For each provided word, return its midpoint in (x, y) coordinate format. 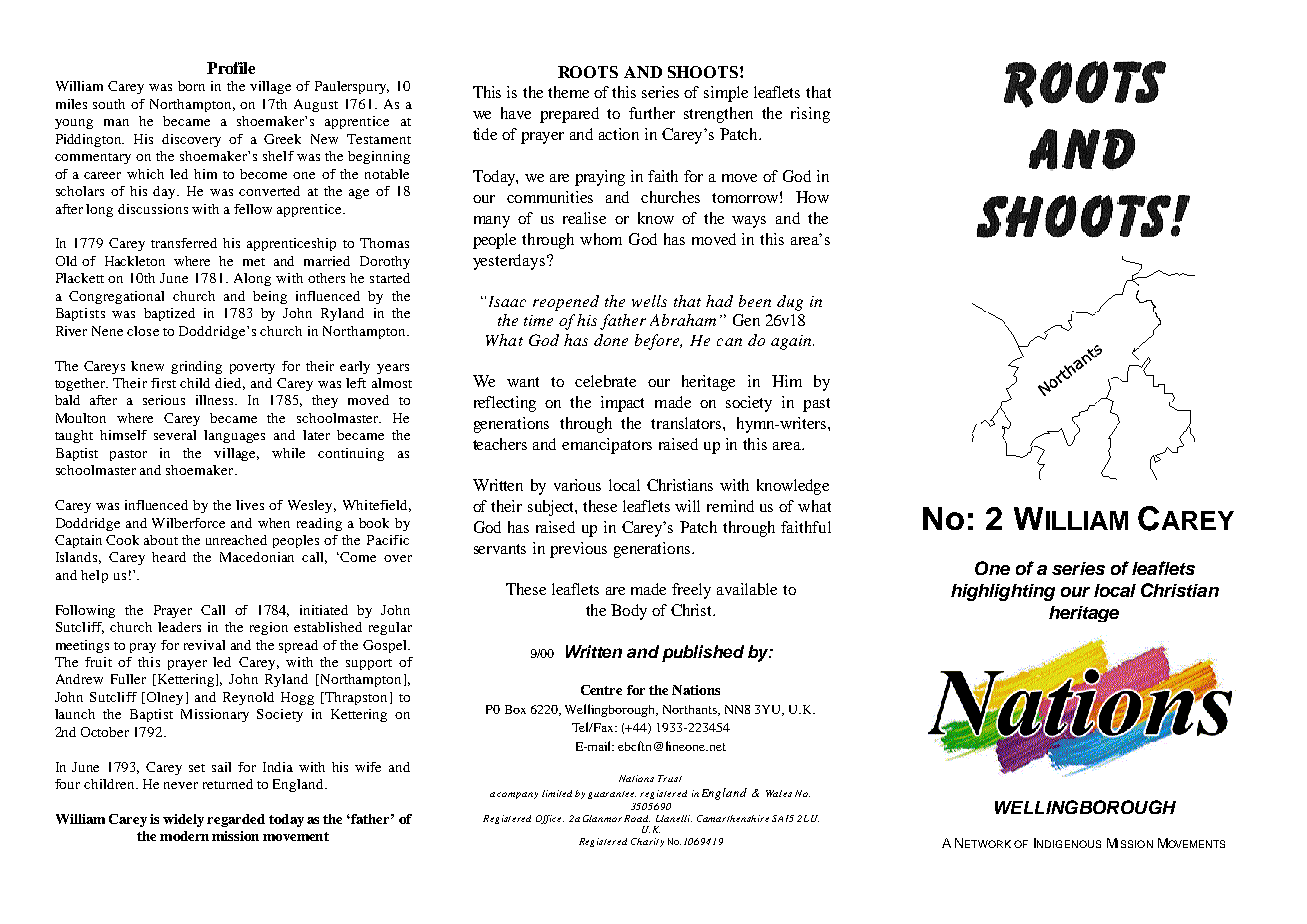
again (792, 342)
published (703, 653)
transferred (184, 243)
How (812, 197)
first (163, 383)
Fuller (128, 679)
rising (810, 115)
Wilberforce (188, 523)
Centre (601, 690)
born (191, 86)
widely (183, 820)
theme (568, 92)
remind (730, 506)
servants (500, 549)
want (523, 382)
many (492, 222)
